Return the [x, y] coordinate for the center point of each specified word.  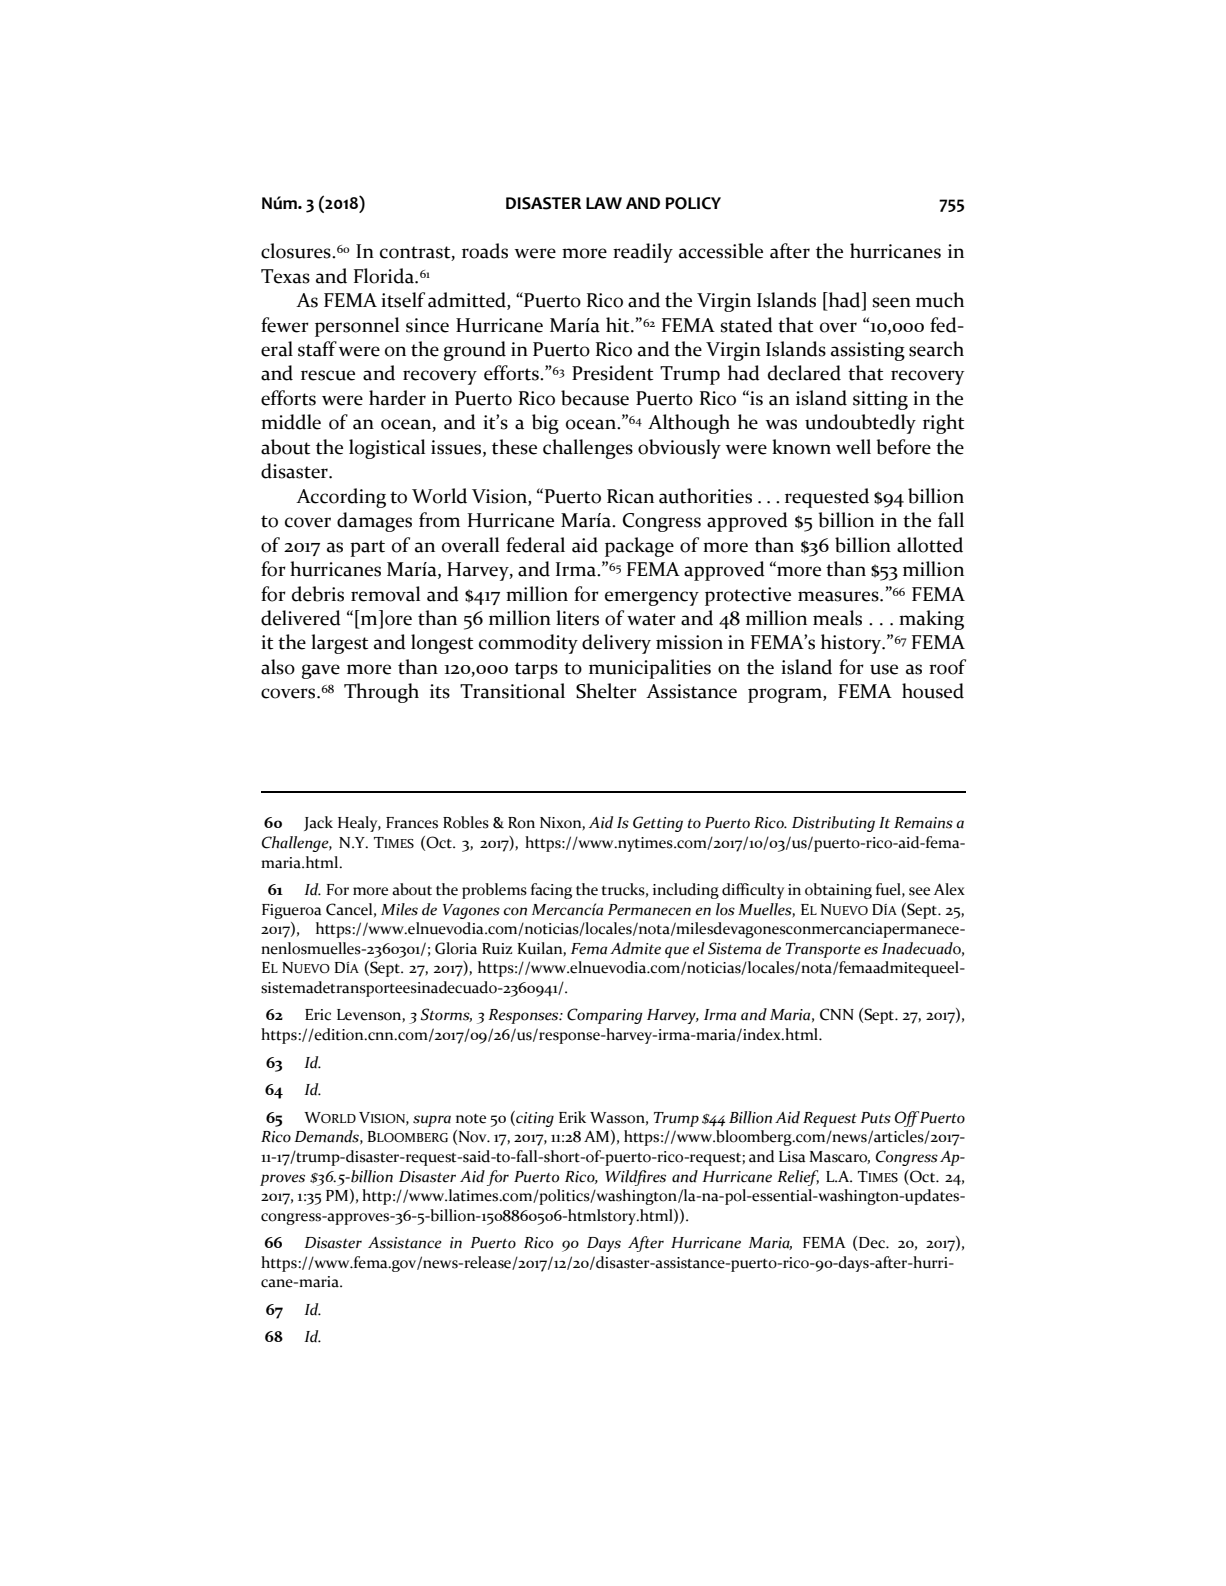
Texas [285, 276]
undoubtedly [860, 424]
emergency [652, 598]
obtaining [838, 891]
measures [839, 596]
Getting [658, 824]
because [595, 398]
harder [397, 398]
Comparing [605, 1016]
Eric [318, 1015]
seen [891, 302]
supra [432, 1121]
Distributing [833, 824]
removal [385, 594]
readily [643, 253]
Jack [318, 823]
